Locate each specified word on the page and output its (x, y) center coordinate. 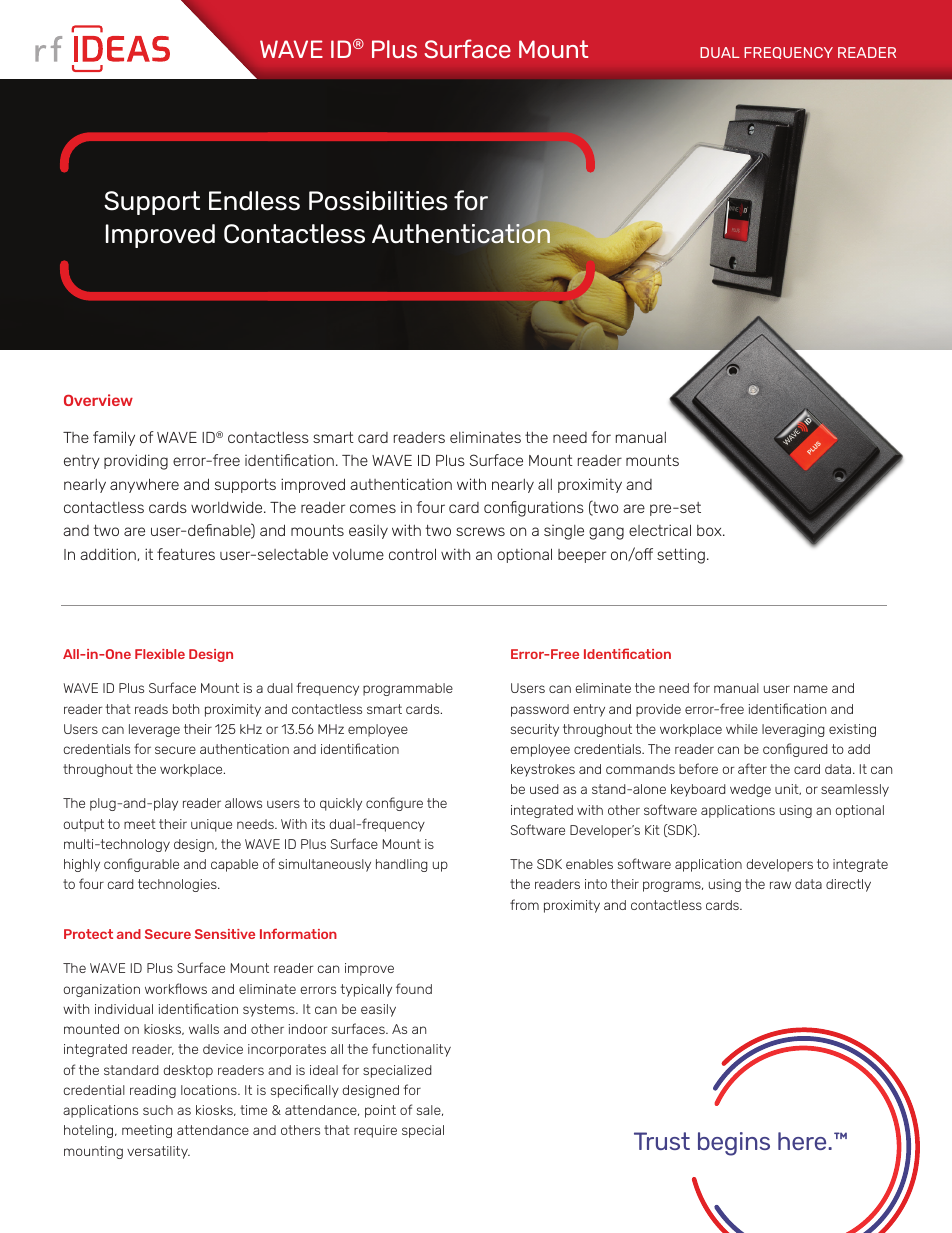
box (710, 530)
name (811, 689)
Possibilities (378, 201)
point (380, 1111)
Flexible (160, 654)
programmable (408, 689)
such (158, 1110)
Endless (254, 201)
